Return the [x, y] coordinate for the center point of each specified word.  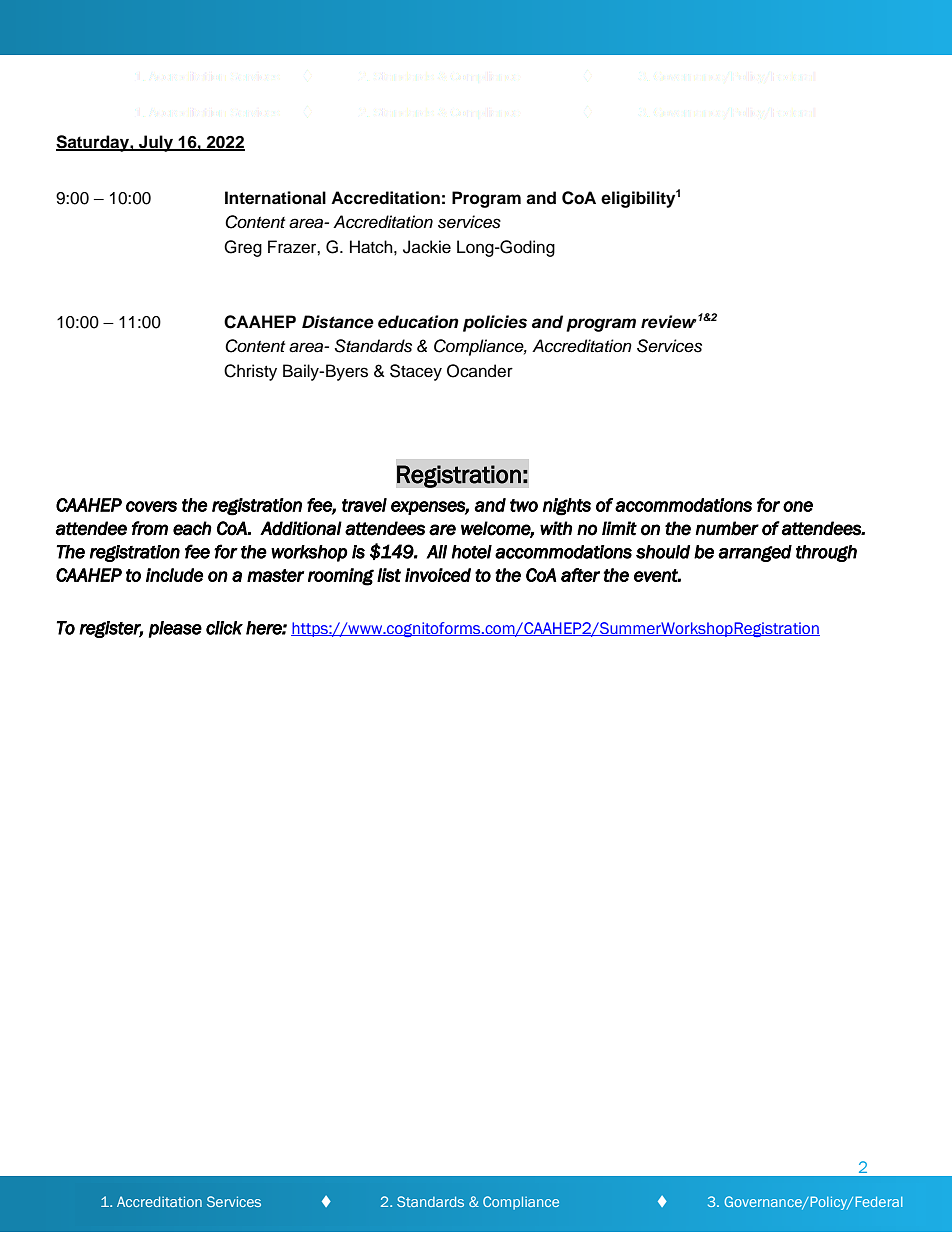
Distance [338, 322]
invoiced [438, 575]
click [224, 628]
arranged [755, 553]
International [275, 198]
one [798, 506]
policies [495, 323]
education [418, 322]
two [524, 505]
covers [151, 506]
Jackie [427, 247]
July [156, 143]
